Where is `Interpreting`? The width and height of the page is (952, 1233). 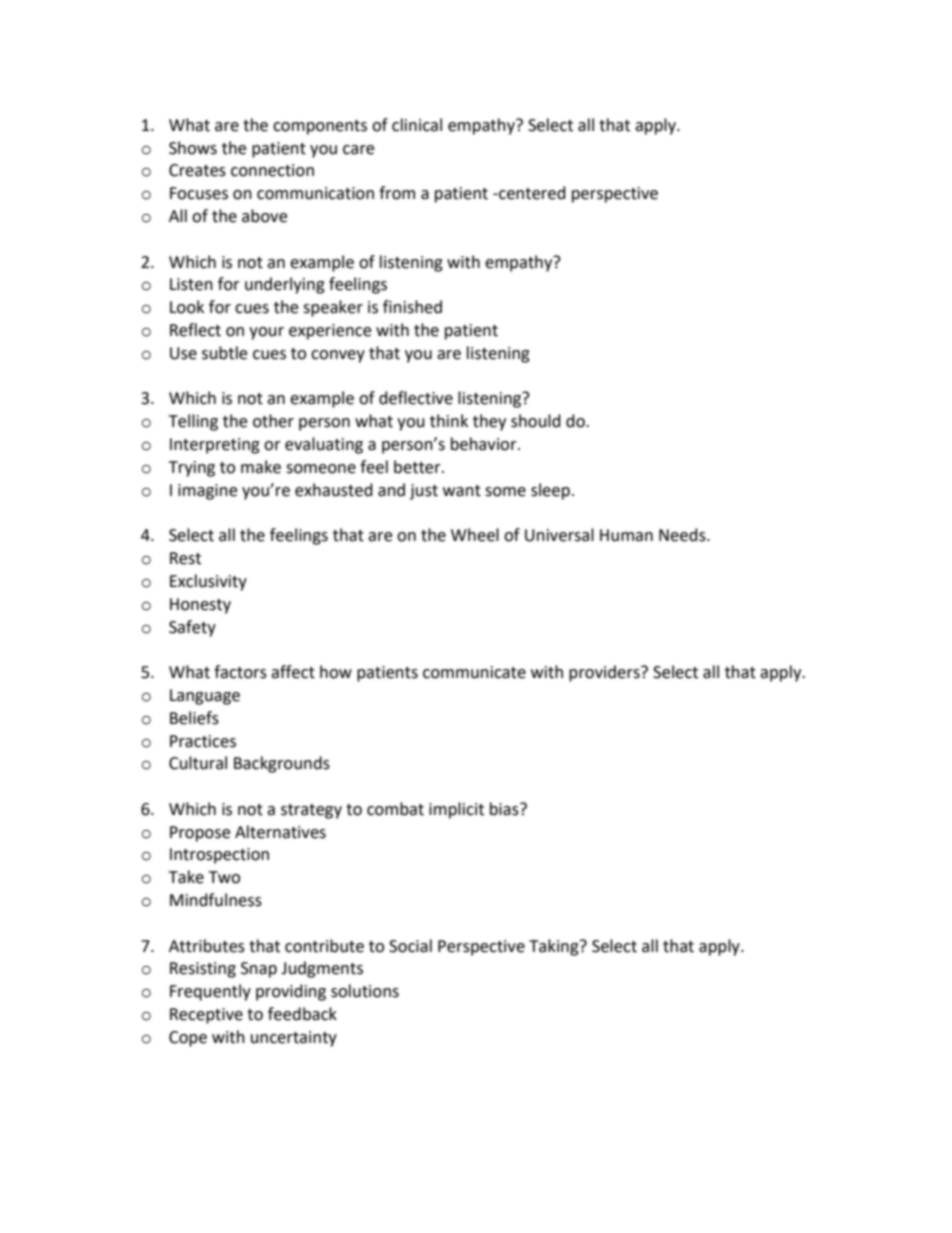
Interpreting is located at coordinates (215, 446).
